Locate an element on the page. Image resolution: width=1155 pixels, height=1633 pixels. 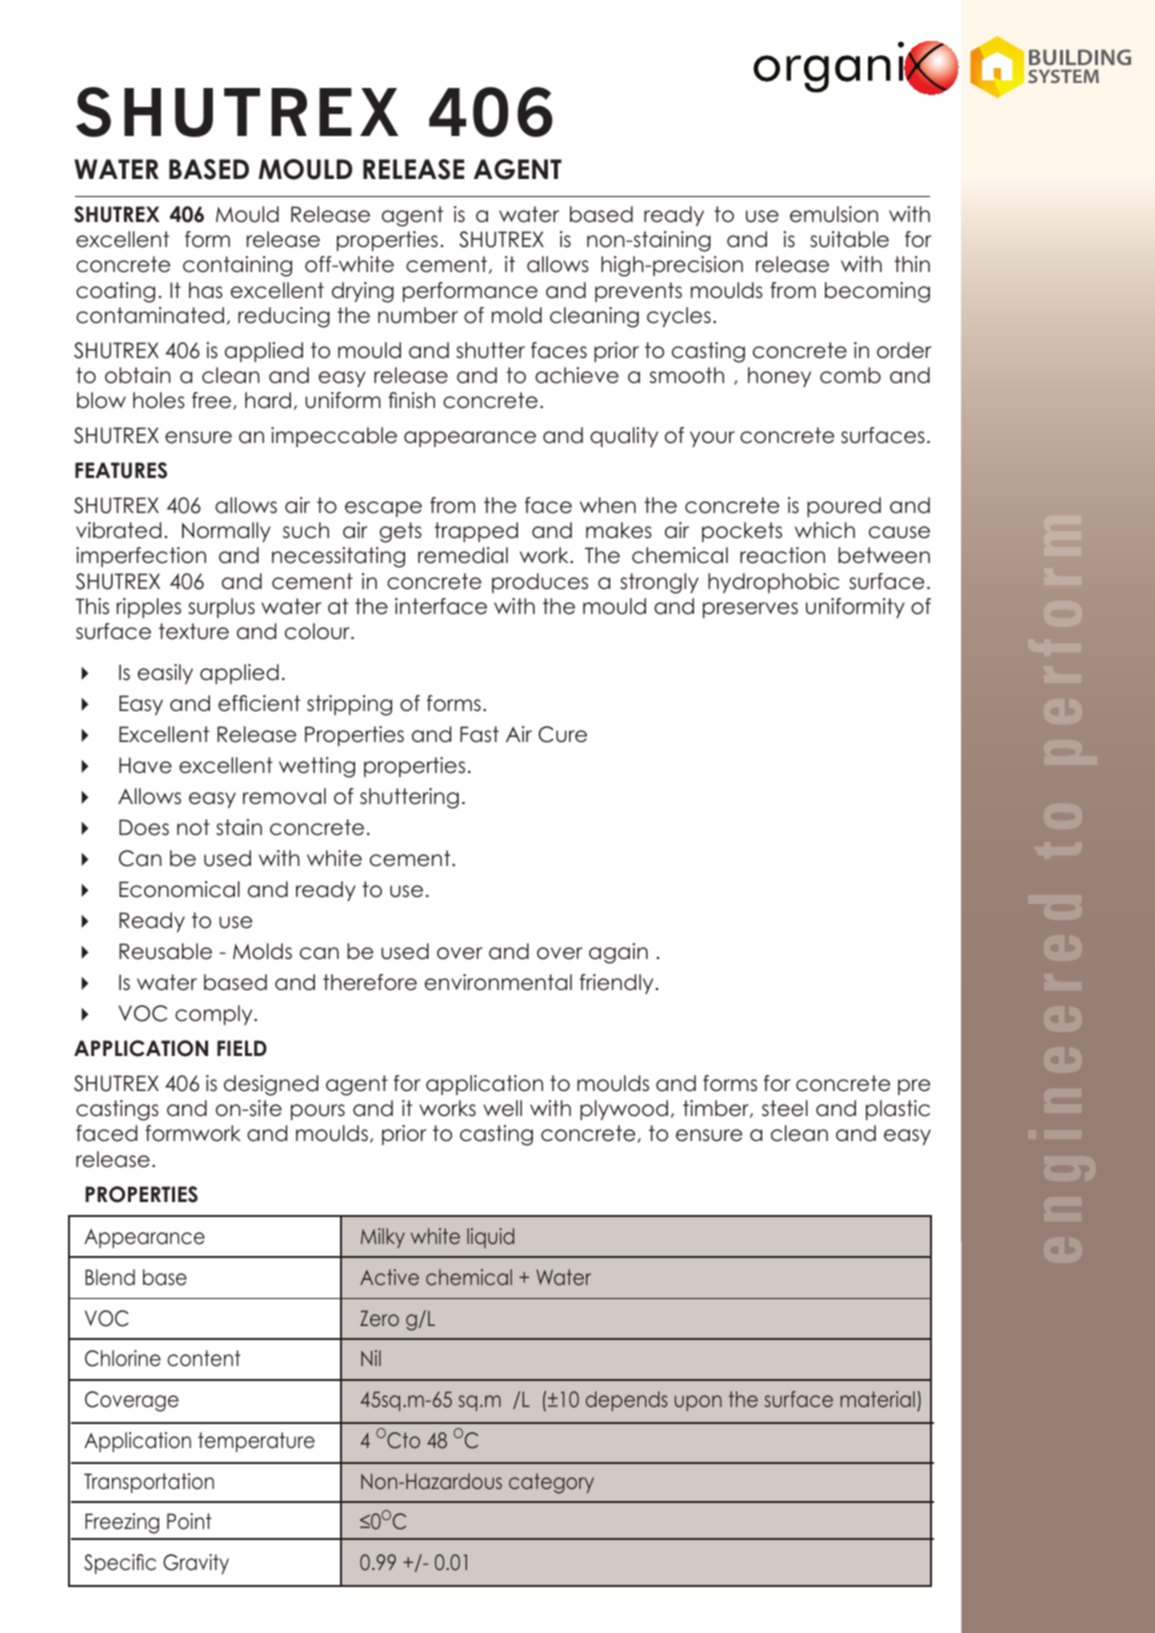
Point is located at coordinates (189, 1521).
